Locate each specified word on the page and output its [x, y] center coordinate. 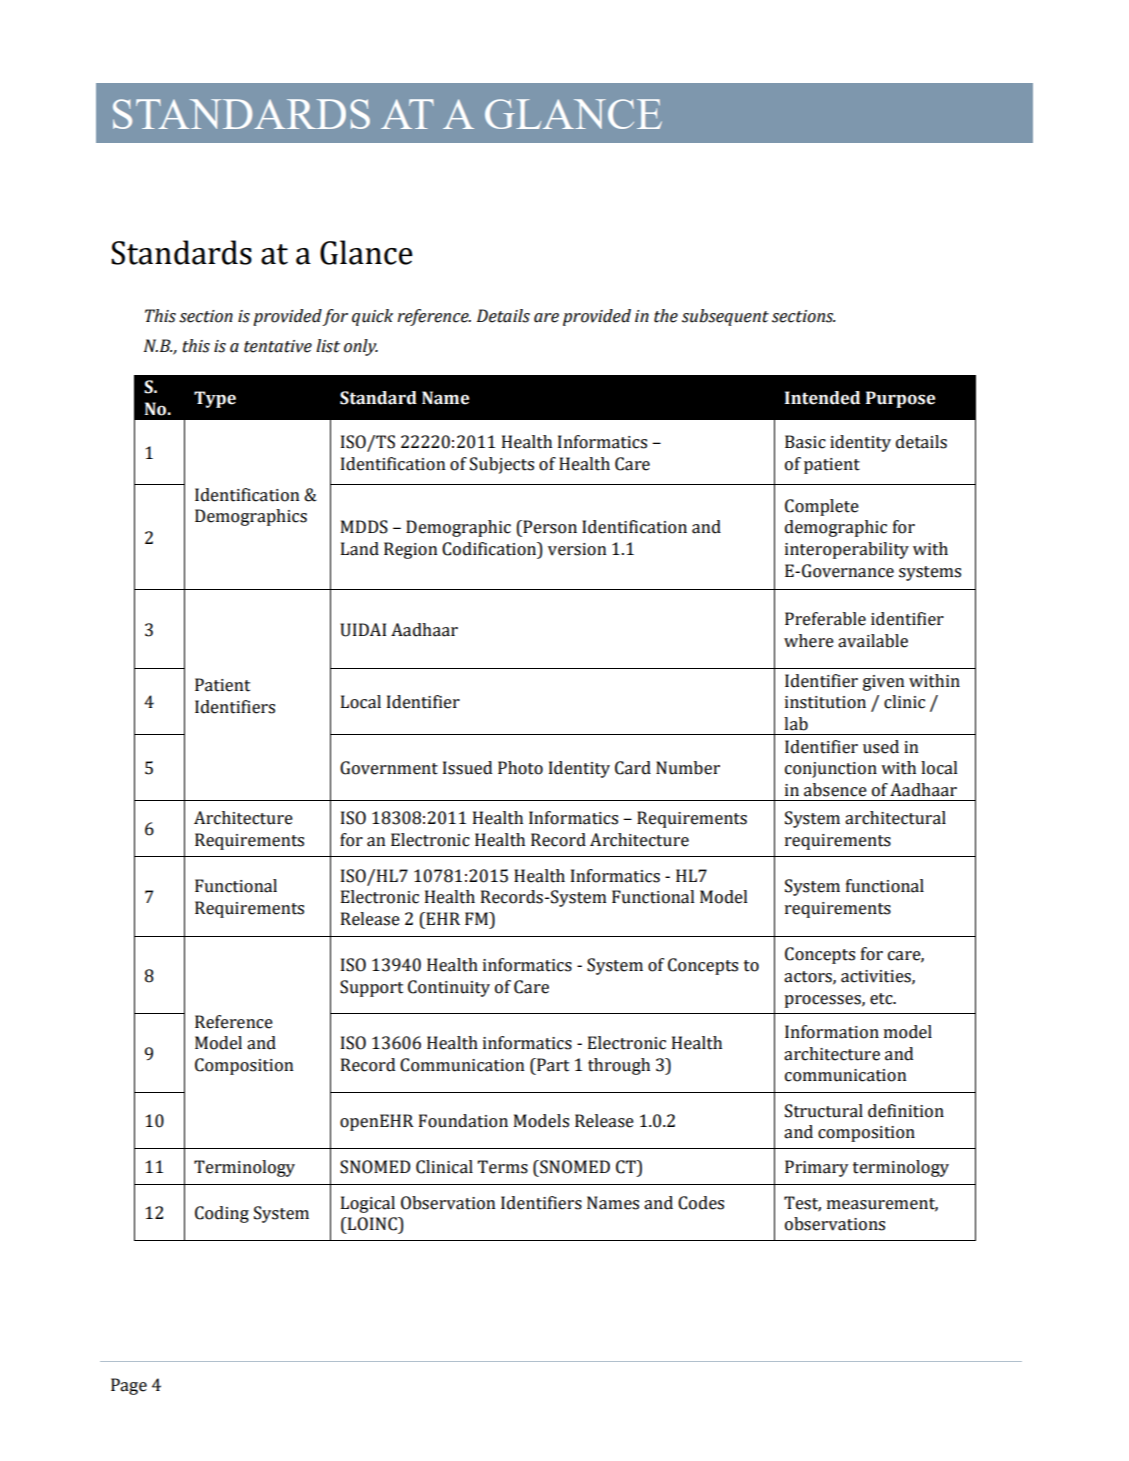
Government [389, 768]
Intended [822, 398]
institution [825, 702]
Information [832, 1032]
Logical [368, 1204]
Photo [520, 768]
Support [371, 988]
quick [372, 317]
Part [552, 1065]
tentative [278, 346]
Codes [701, 1203]
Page [129, 1386]
